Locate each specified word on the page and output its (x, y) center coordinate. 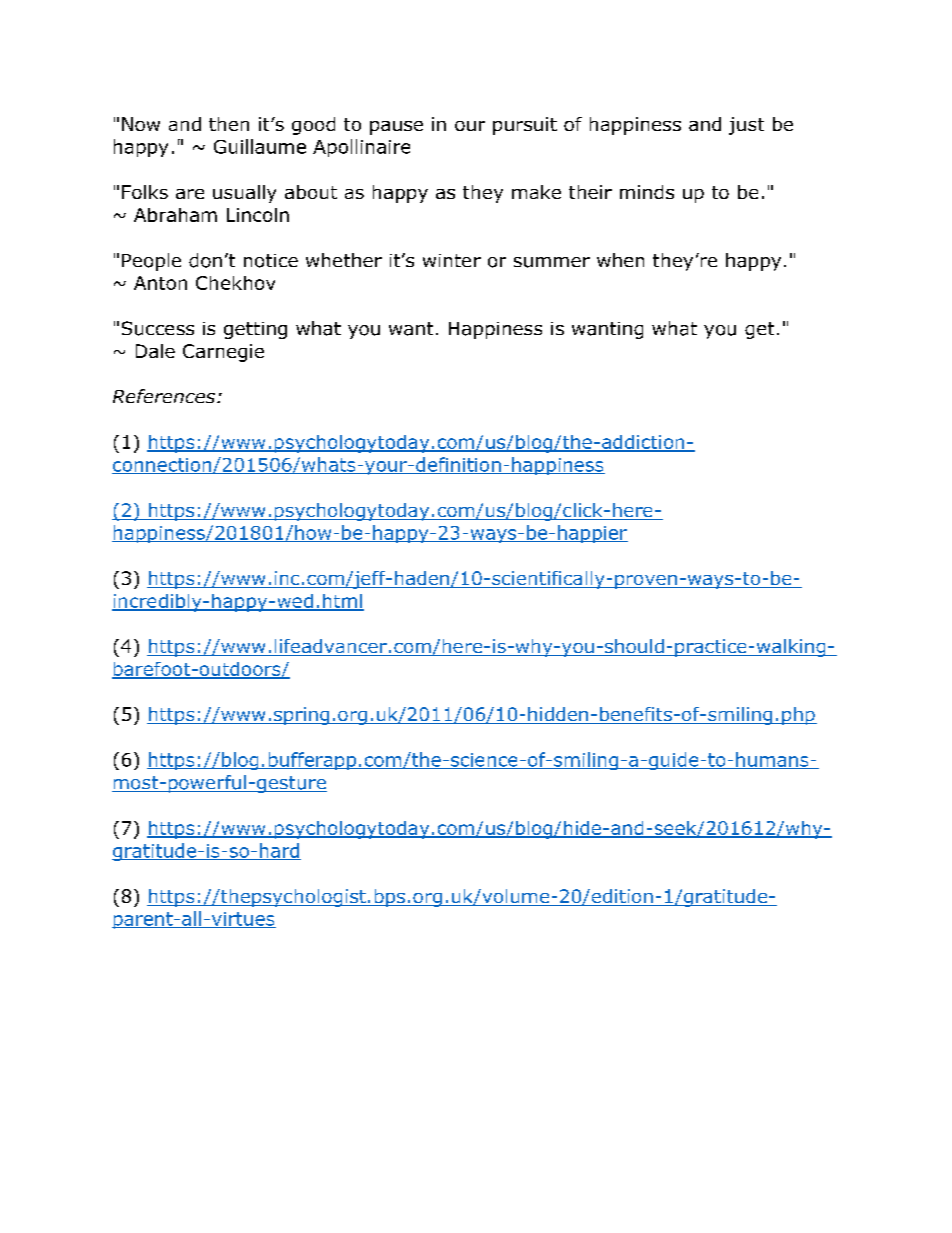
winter (452, 260)
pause (396, 128)
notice (271, 261)
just (746, 126)
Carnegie (223, 353)
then (229, 124)
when (620, 260)
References (164, 396)
